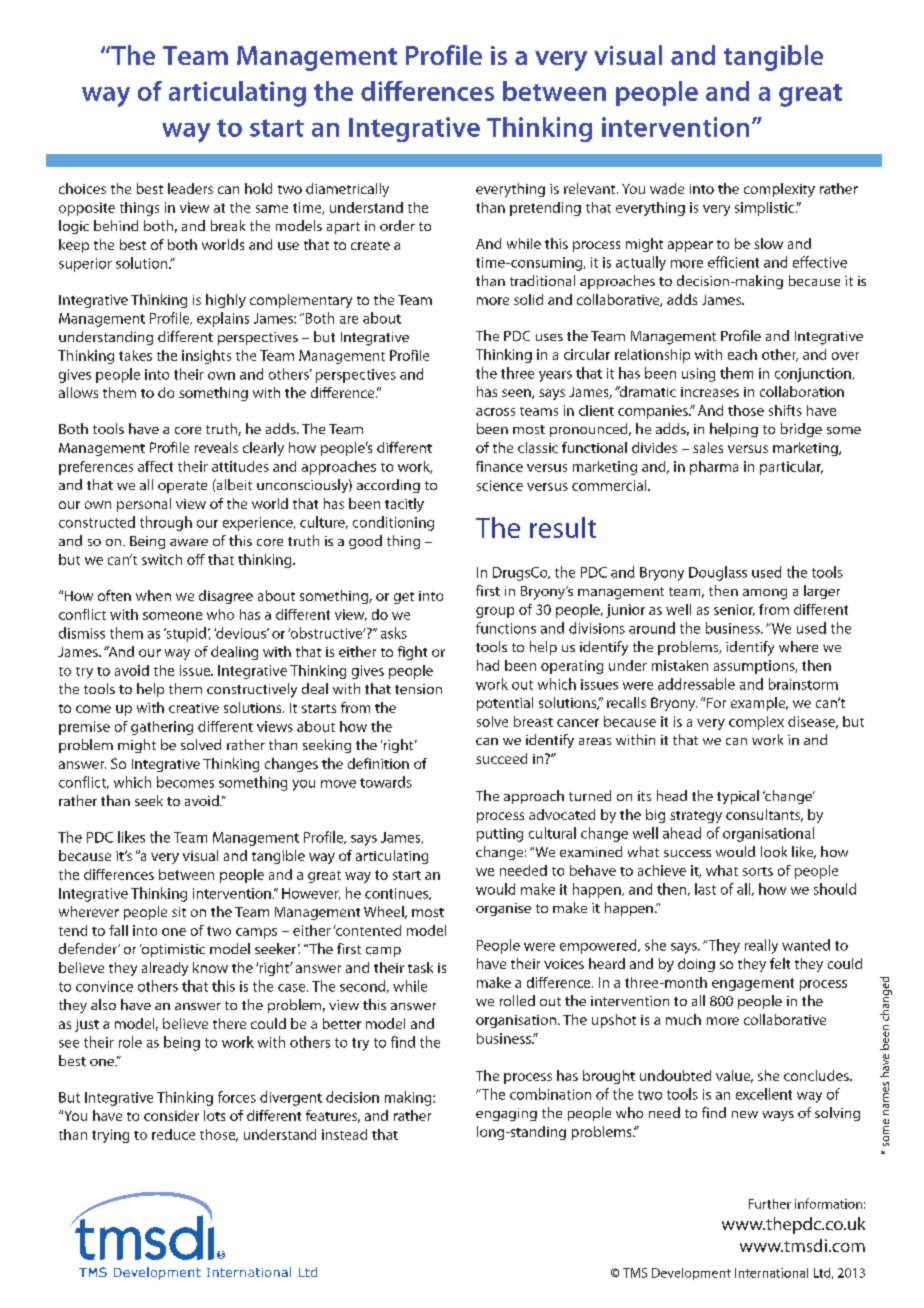 Image resolution: width=924 pixels, height=1308 pixels. Describe the element at coordinates (116, 225) in the screenshot. I see `behind` at that location.
